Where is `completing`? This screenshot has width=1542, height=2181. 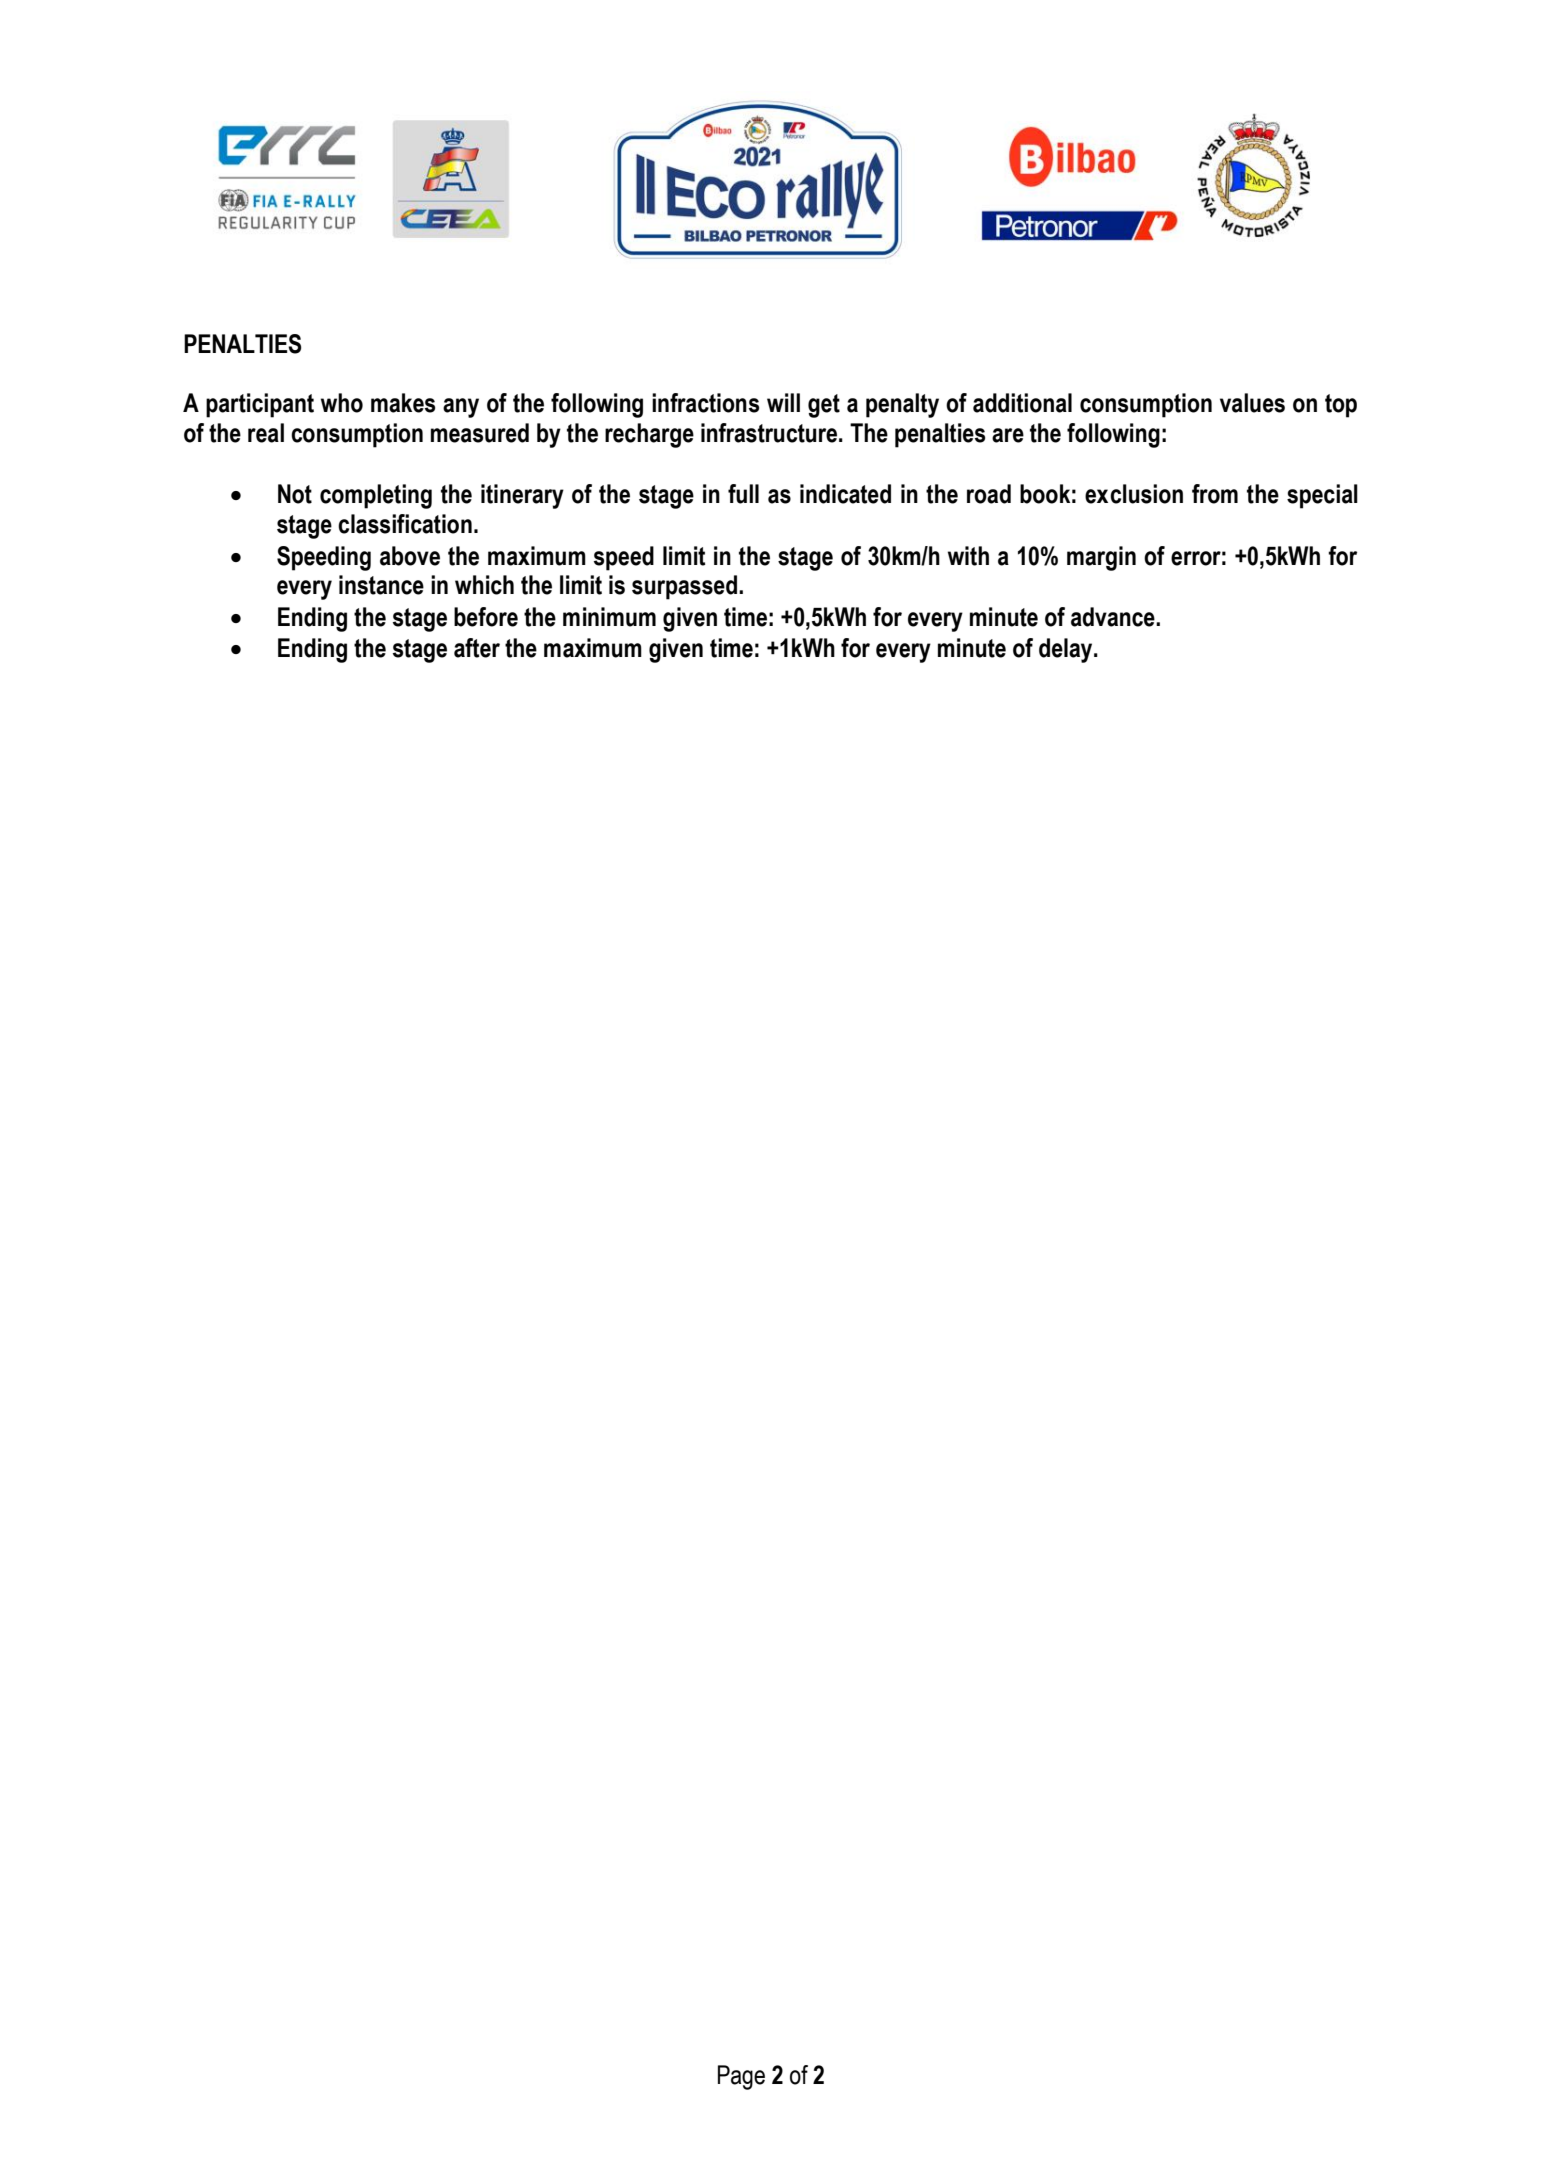
completing is located at coordinates (376, 496).
